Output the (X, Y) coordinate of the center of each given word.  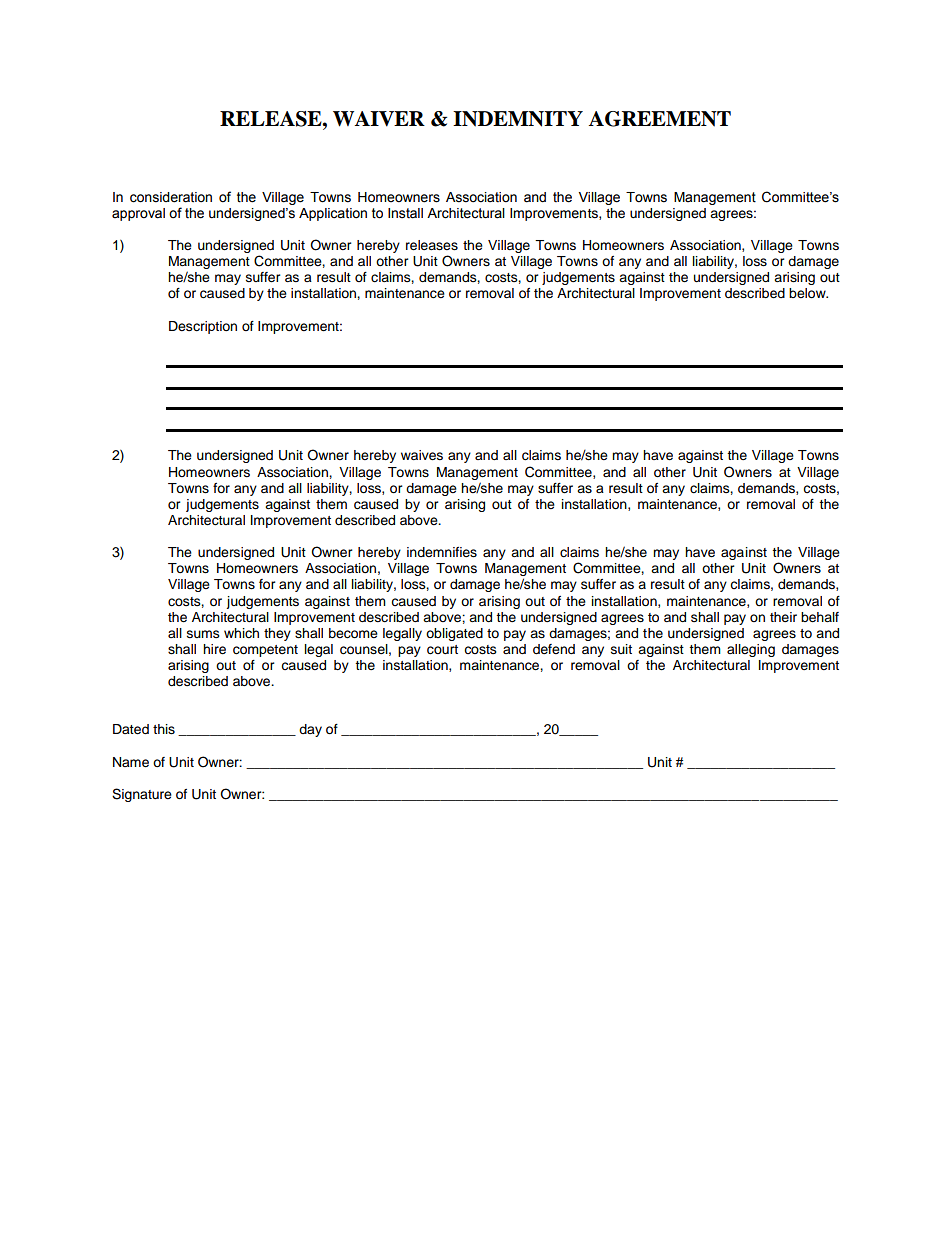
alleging (751, 650)
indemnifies (442, 552)
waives (422, 455)
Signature (142, 795)
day (310, 730)
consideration (171, 197)
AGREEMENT (660, 119)
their (783, 617)
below (808, 293)
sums (203, 634)
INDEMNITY (518, 119)
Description (203, 327)
